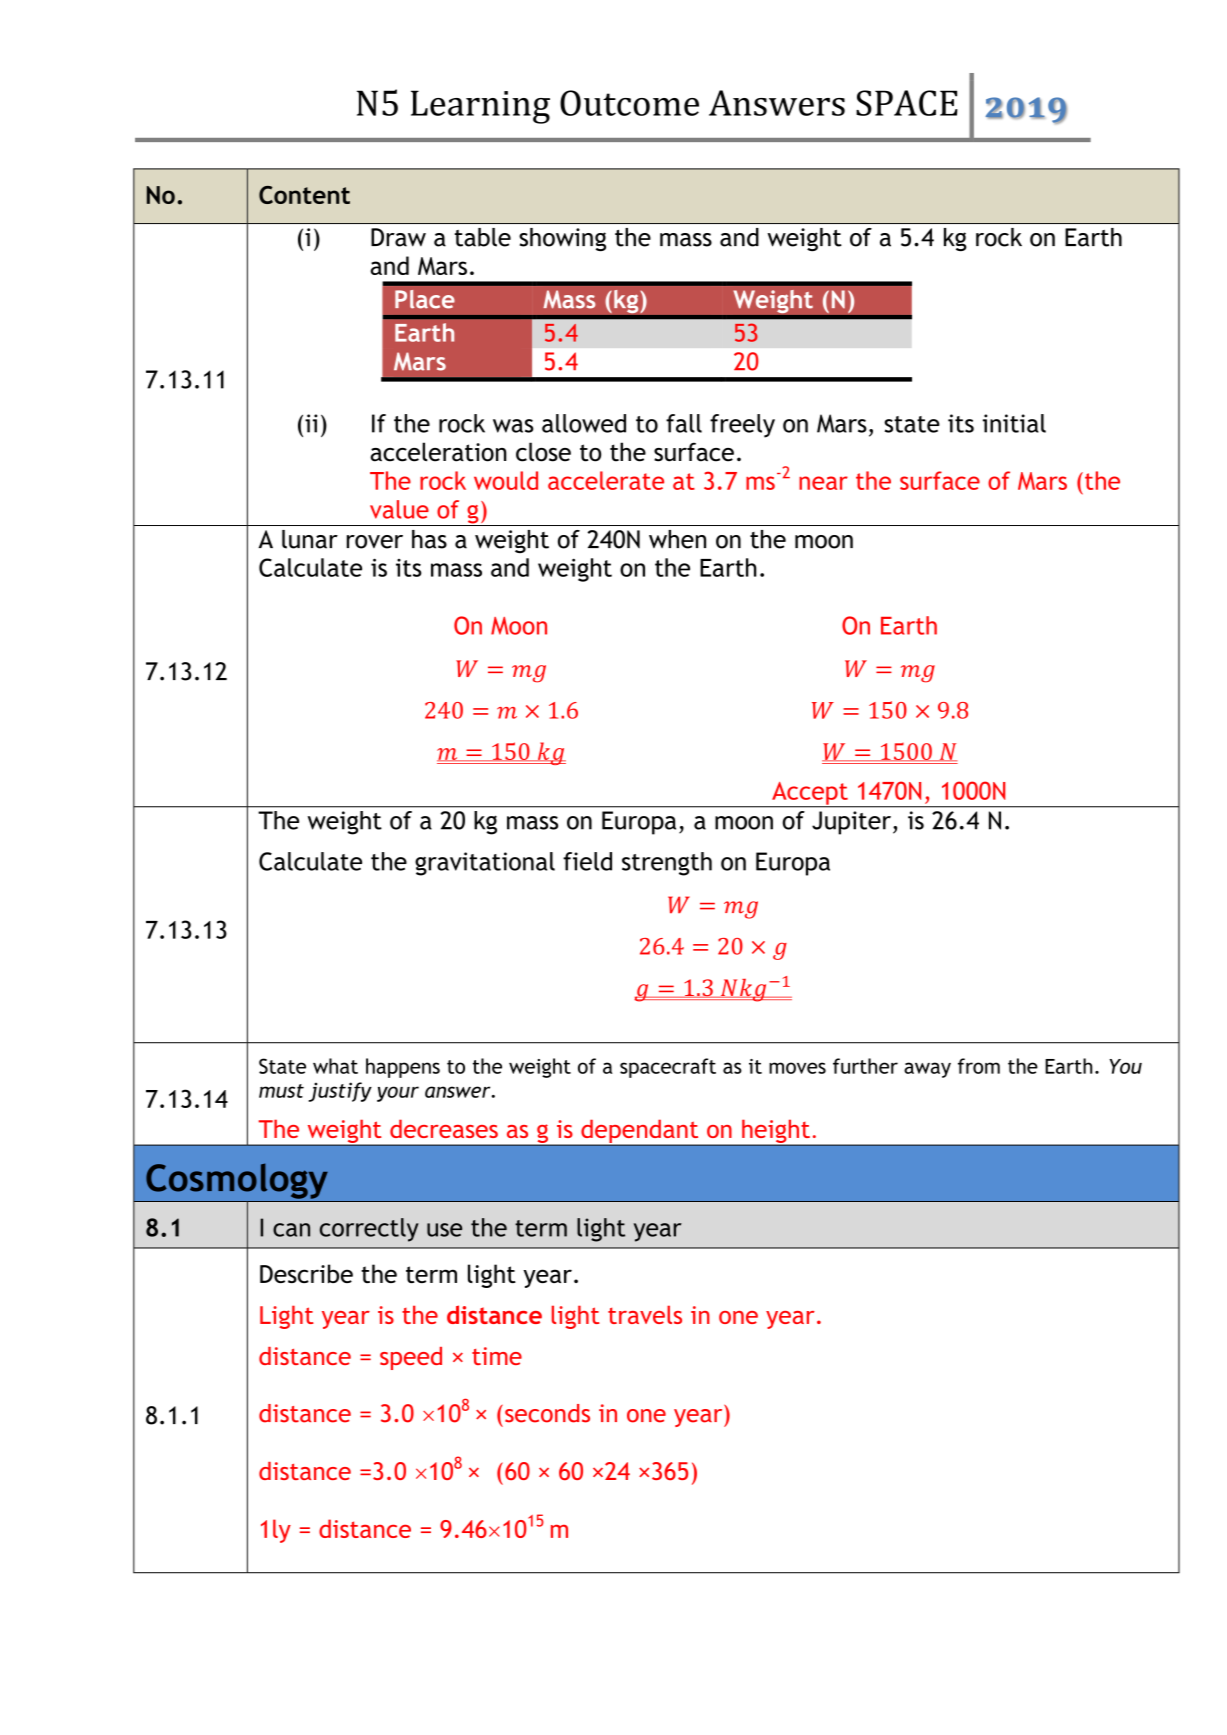  What do you see at coordinates (411, 1358) in the screenshot?
I see `speed` at bounding box center [411, 1358].
